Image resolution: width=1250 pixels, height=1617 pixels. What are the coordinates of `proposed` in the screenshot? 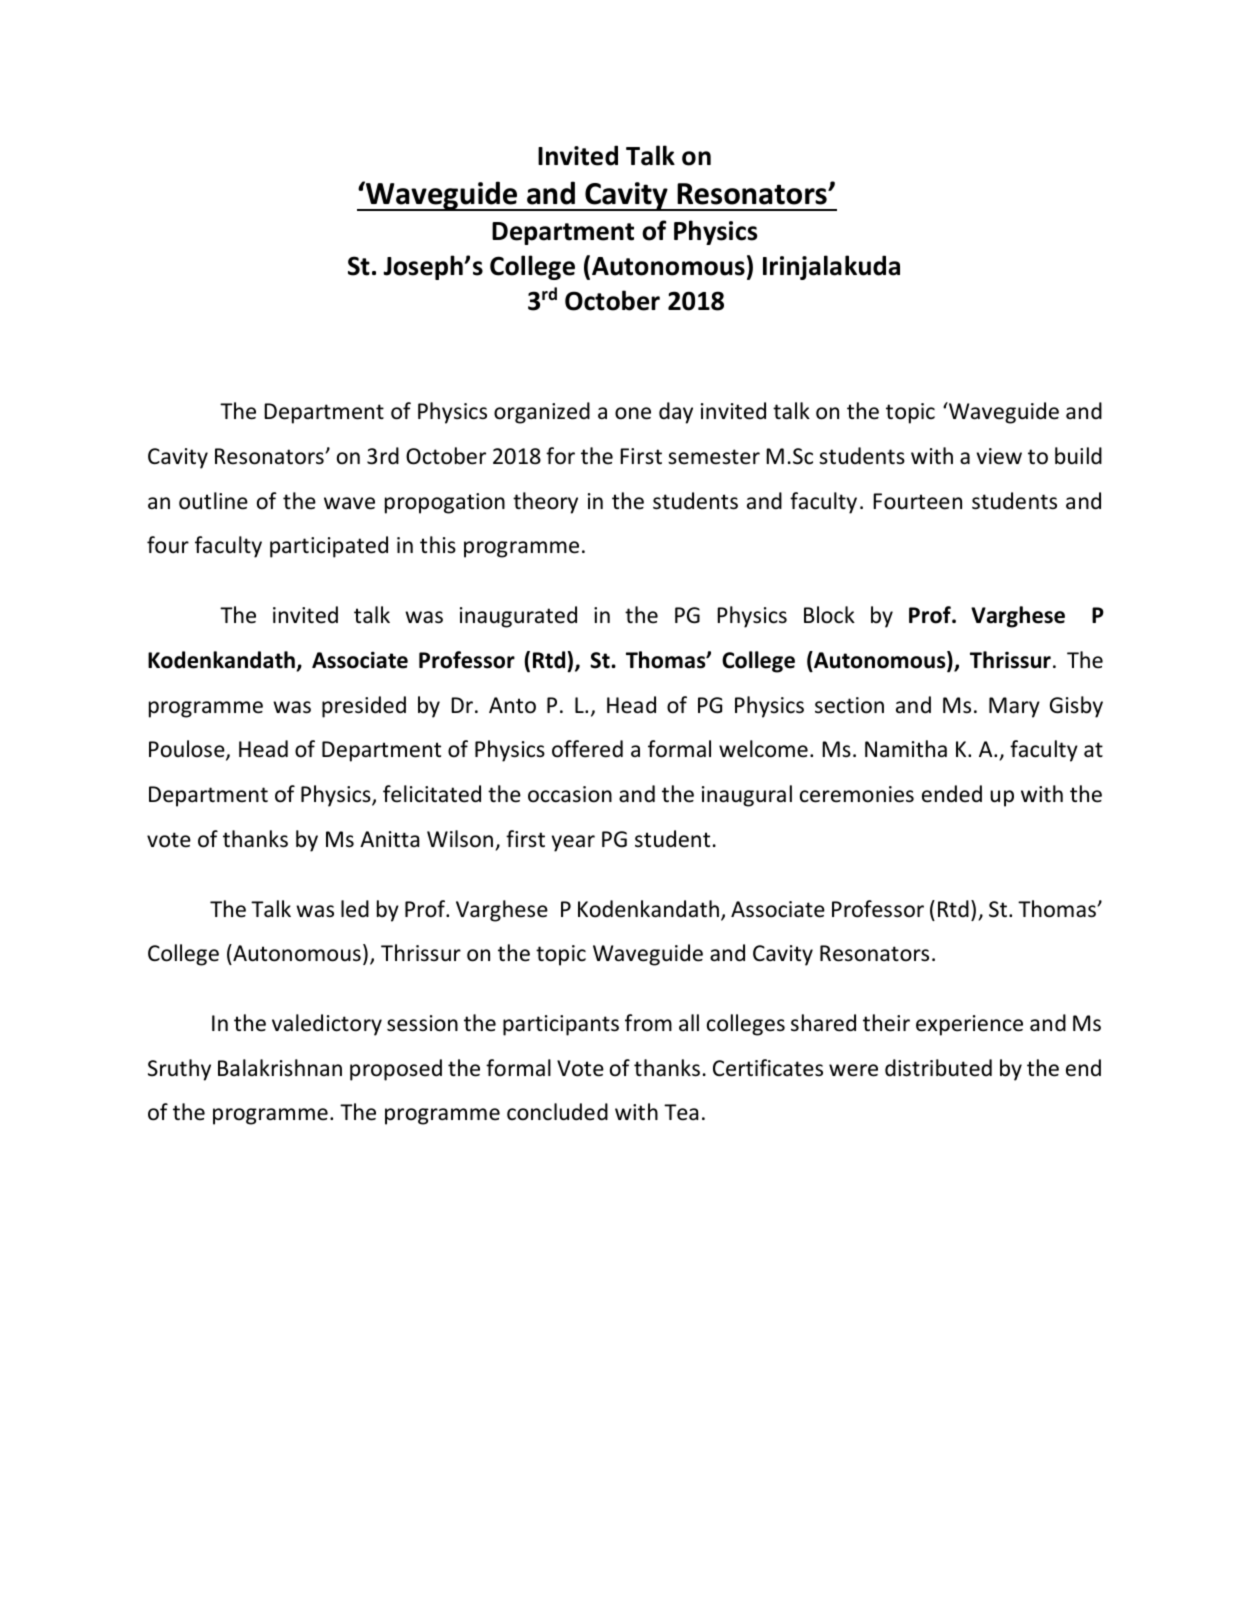 It's located at (396, 1070).
